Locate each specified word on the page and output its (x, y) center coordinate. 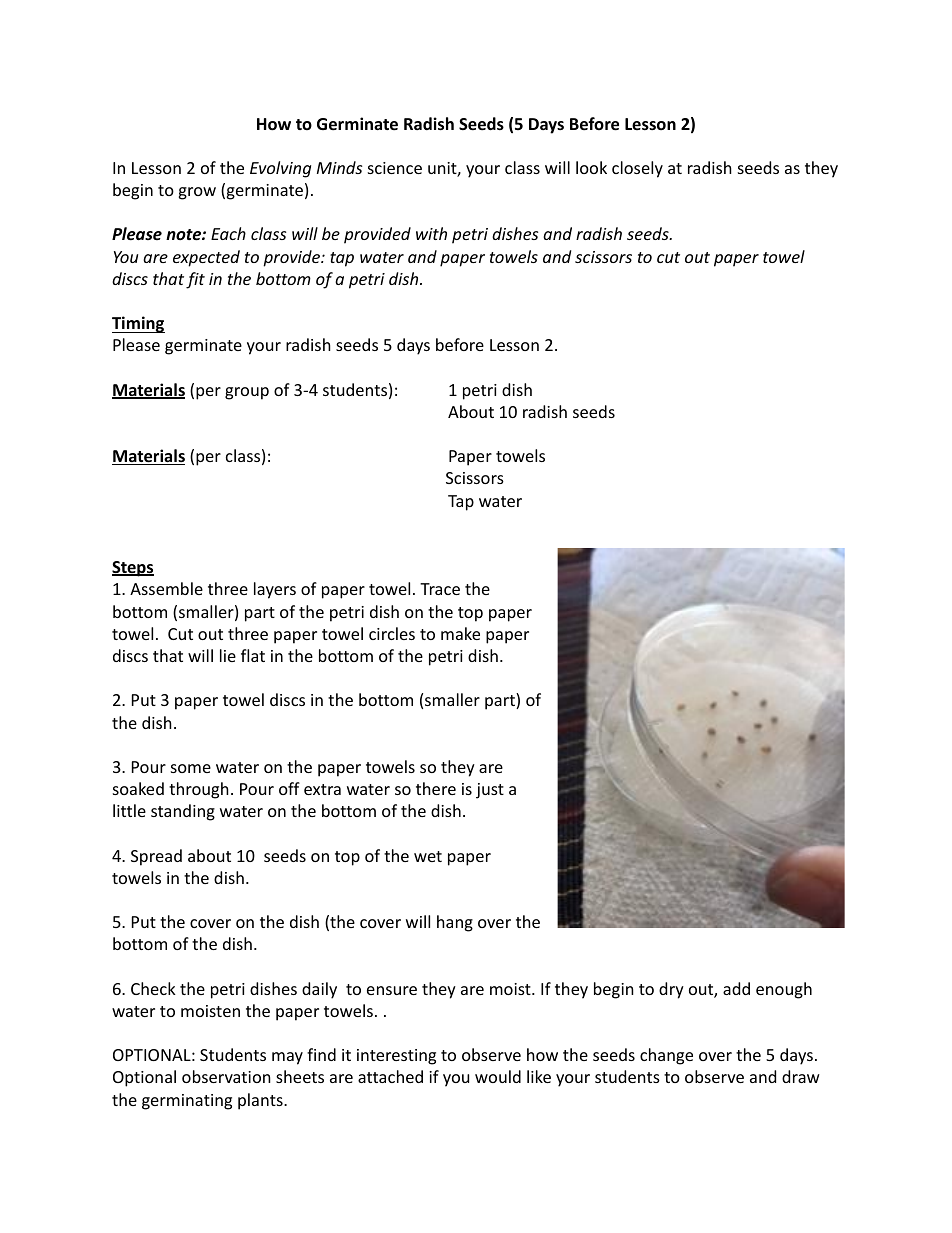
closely (637, 169)
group (247, 393)
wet (428, 856)
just (490, 791)
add (736, 988)
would (498, 1076)
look (591, 167)
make (460, 633)
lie (228, 655)
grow (197, 193)
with (431, 233)
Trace (440, 589)
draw (801, 1076)
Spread (156, 857)
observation (226, 1076)
